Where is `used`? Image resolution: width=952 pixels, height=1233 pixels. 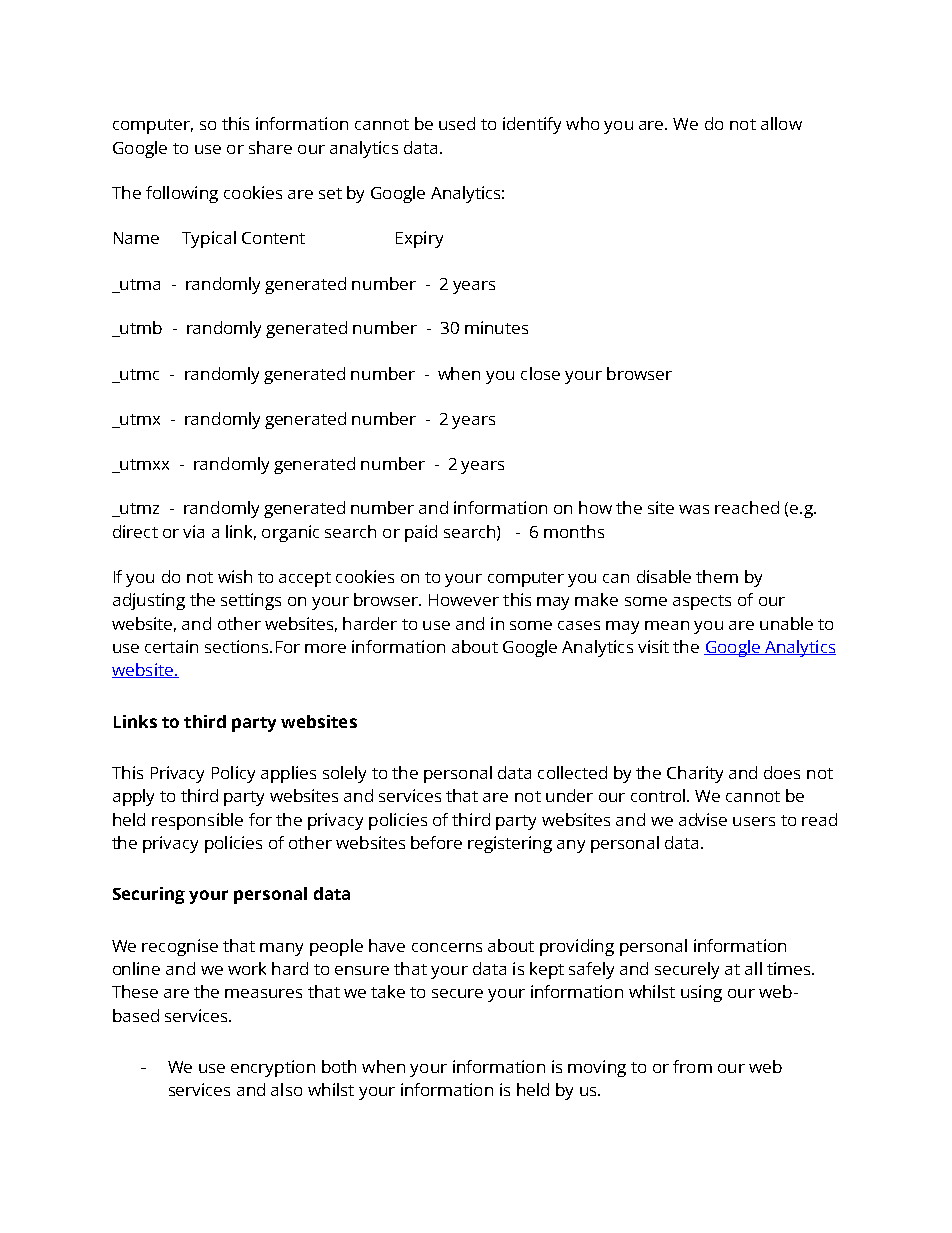
used is located at coordinates (457, 123).
